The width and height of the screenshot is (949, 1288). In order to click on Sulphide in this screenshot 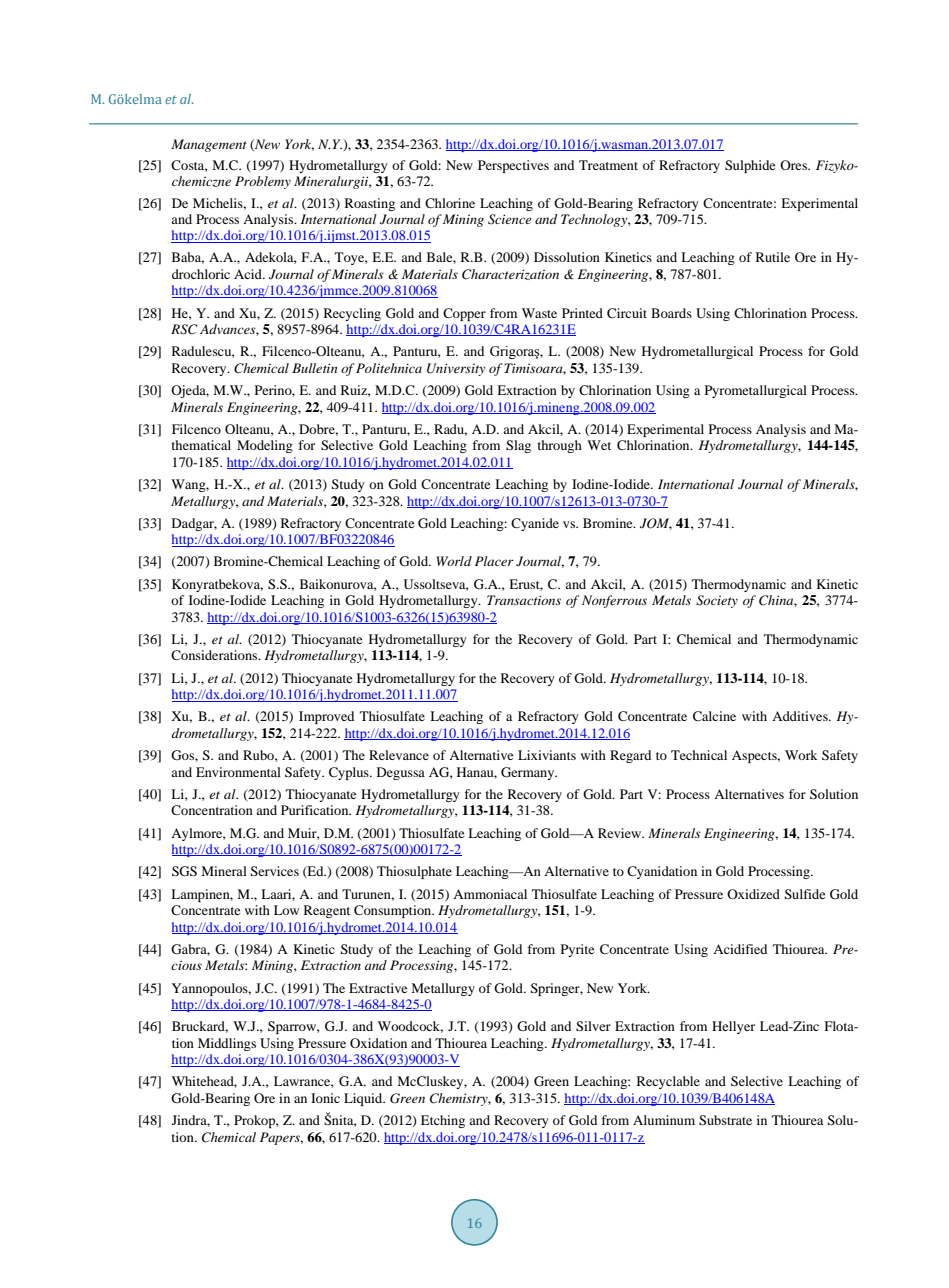, I will do `click(750, 166)`.
